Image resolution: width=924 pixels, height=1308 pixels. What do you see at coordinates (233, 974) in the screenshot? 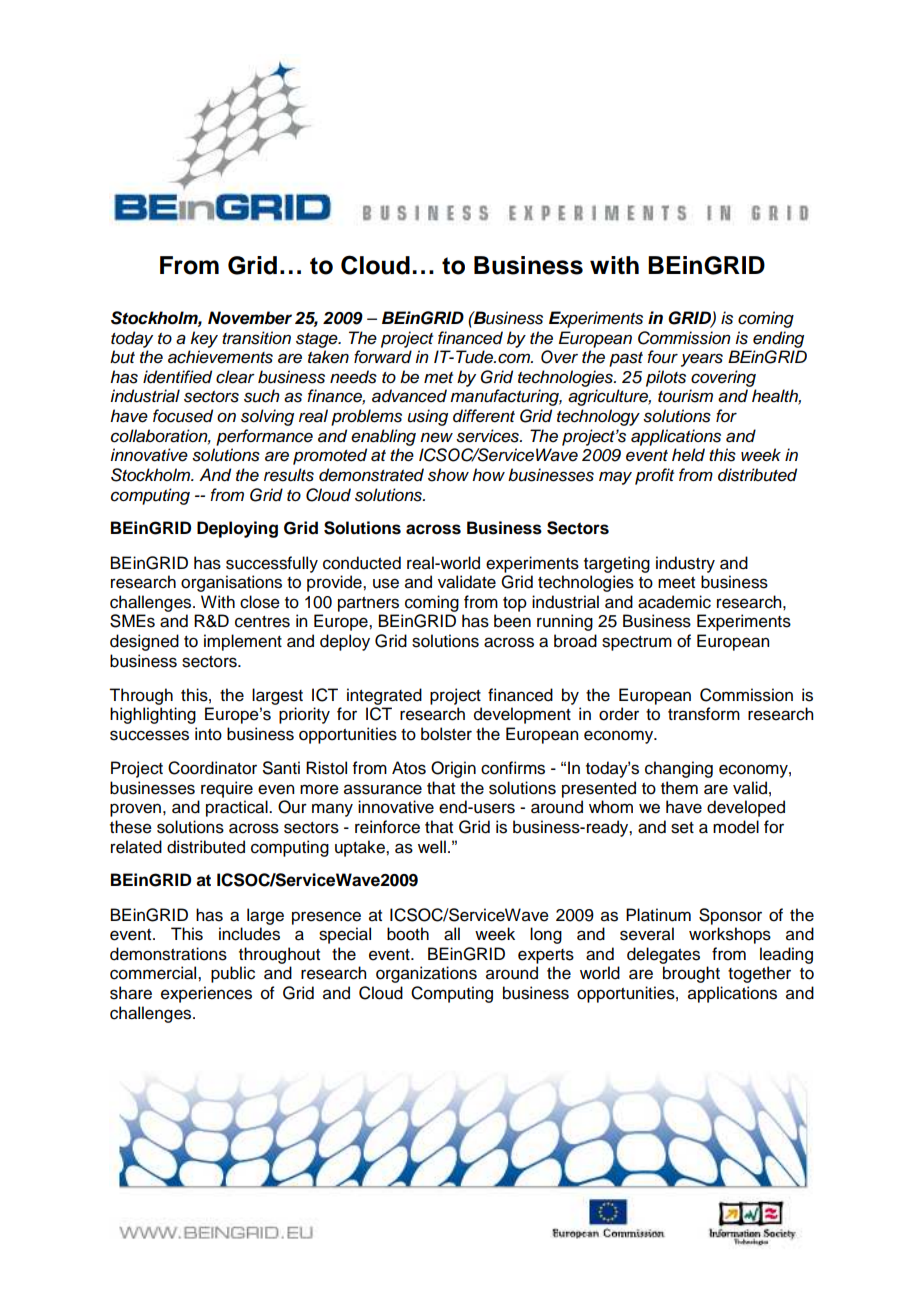
I see `public` at bounding box center [233, 974].
